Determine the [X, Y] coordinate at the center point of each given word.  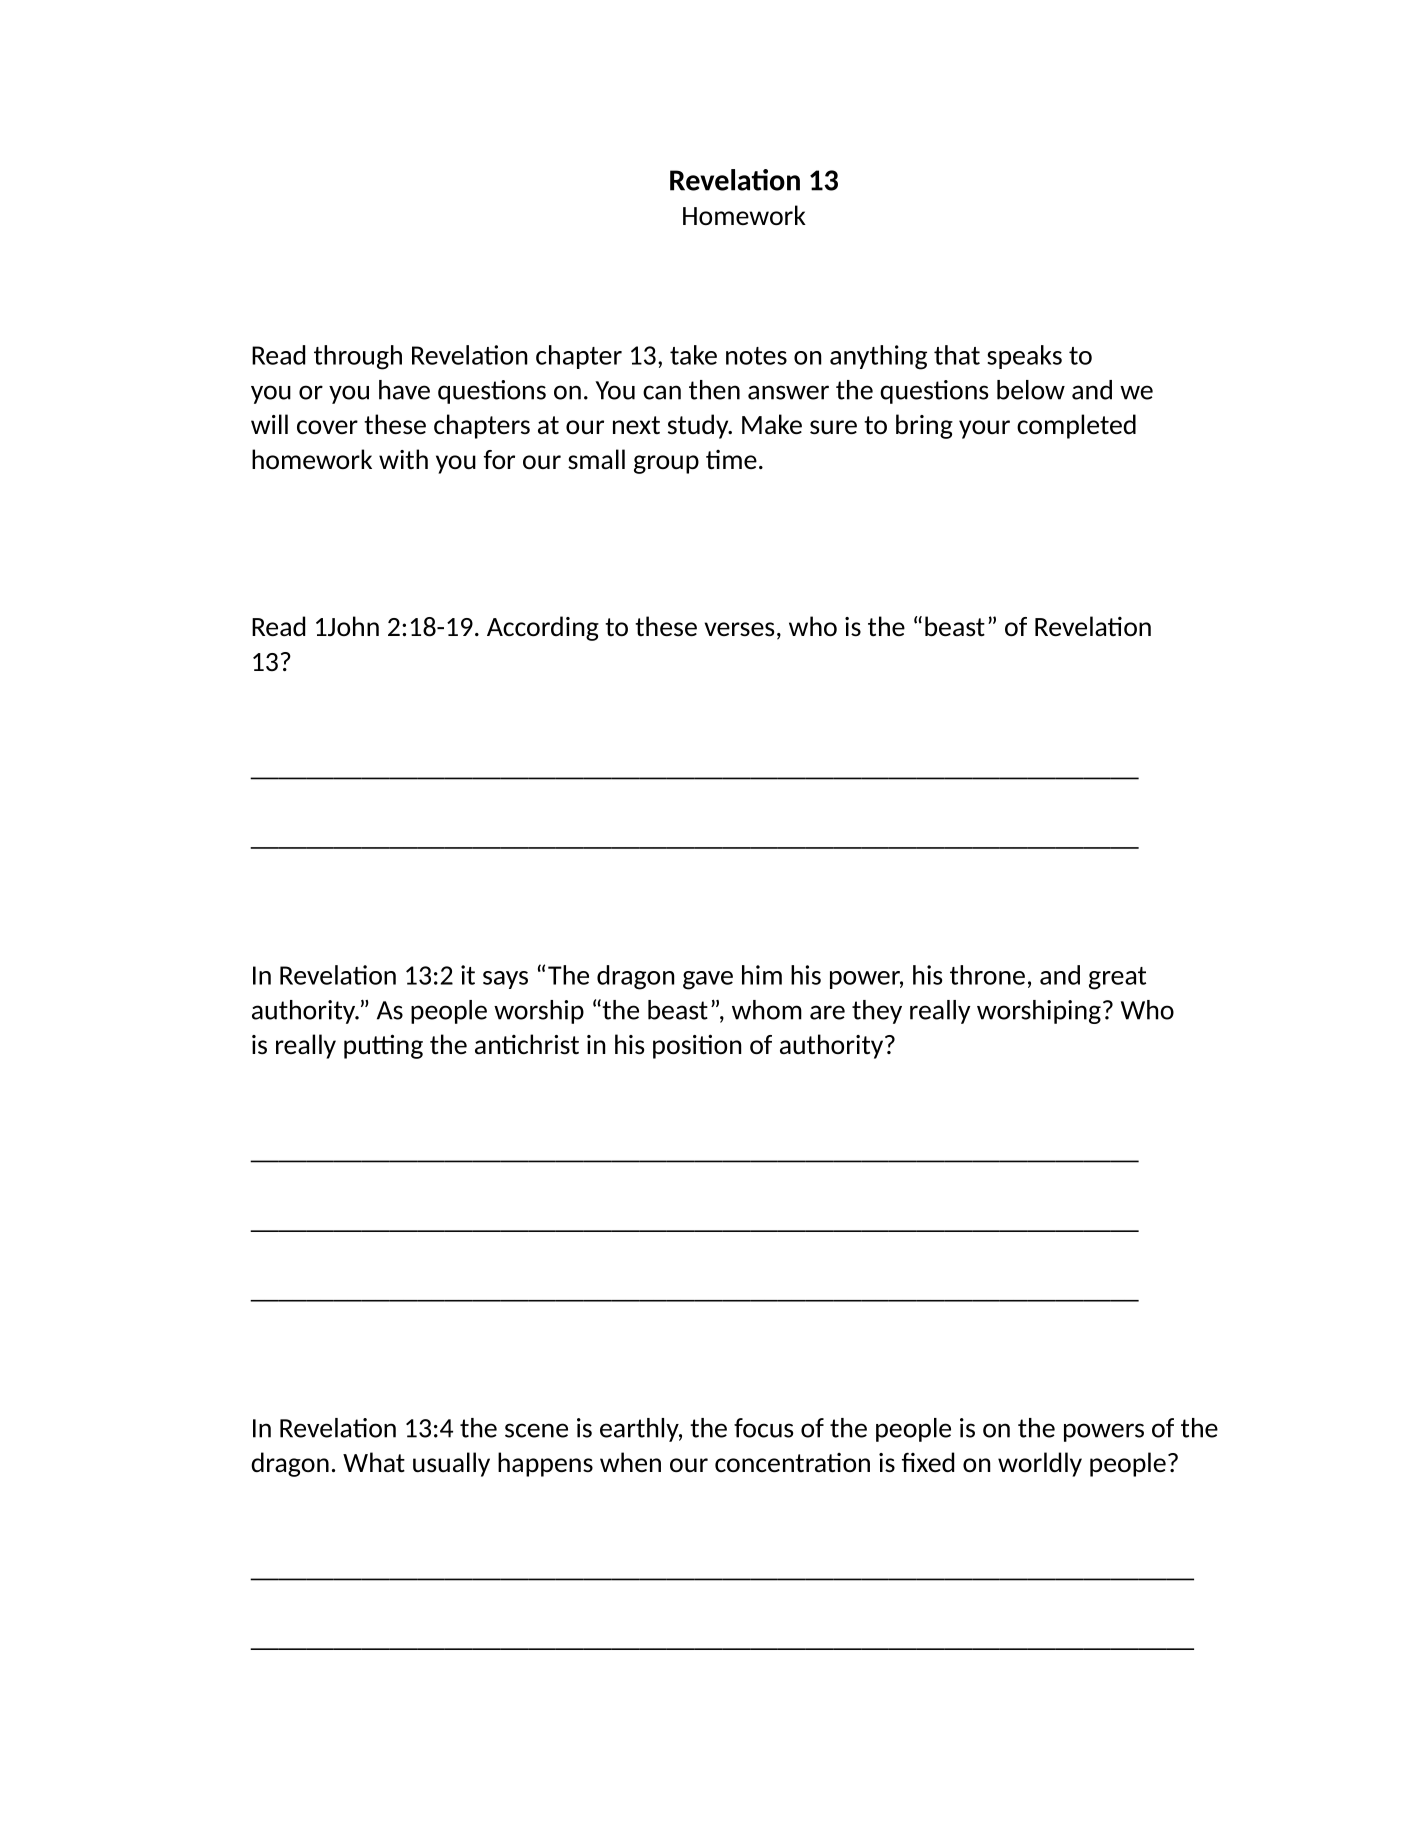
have [404, 390]
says [505, 980]
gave [708, 980]
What [374, 1462]
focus [763, 1428]
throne [987, 975]
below [1031, 390]
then [714, 390]
